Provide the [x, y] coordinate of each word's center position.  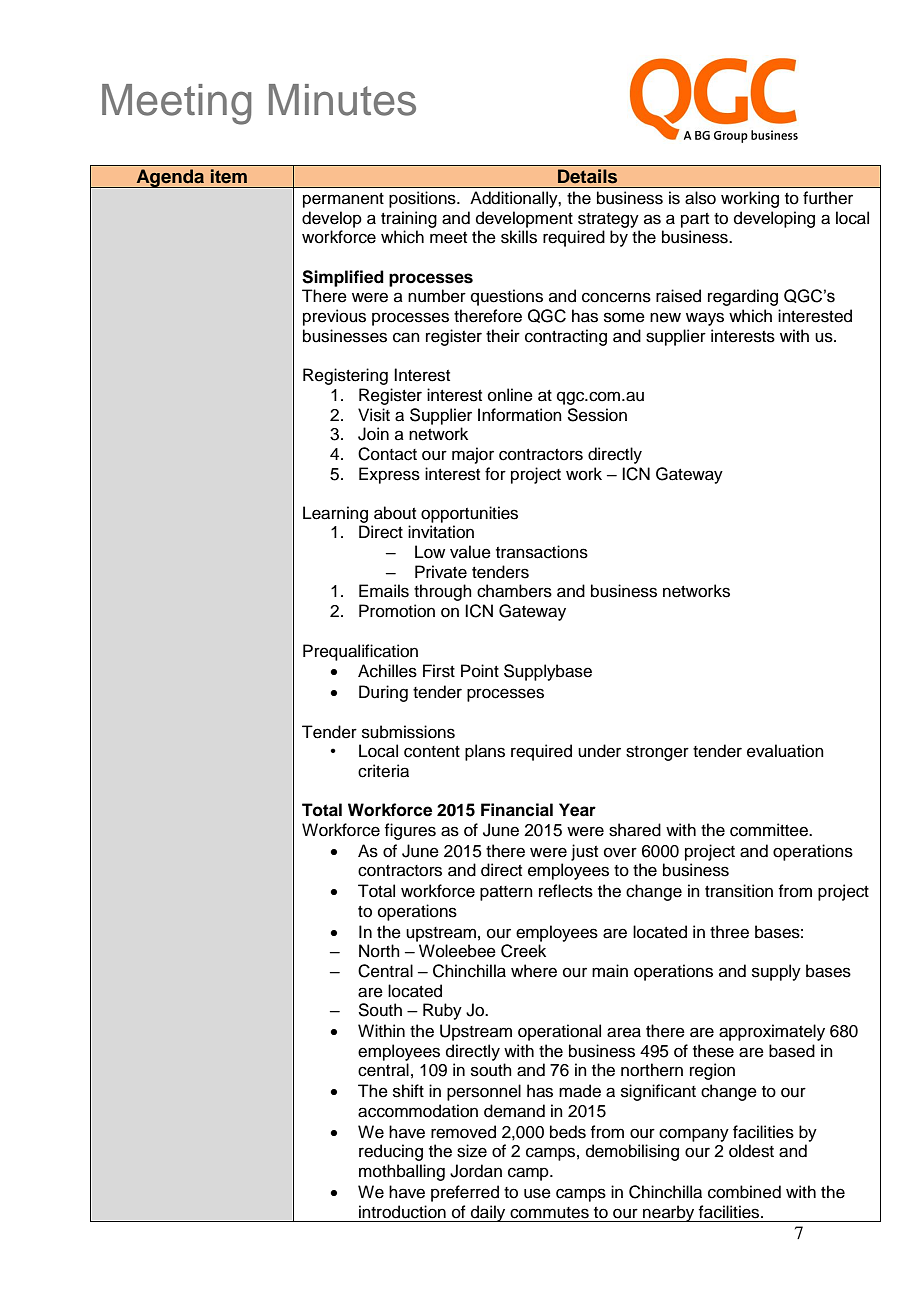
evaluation [785, 751]
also [700, 198]
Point [480, 671]
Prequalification [360, 652]
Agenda [170, 178]
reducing [391, 1152]
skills [519, 237]
